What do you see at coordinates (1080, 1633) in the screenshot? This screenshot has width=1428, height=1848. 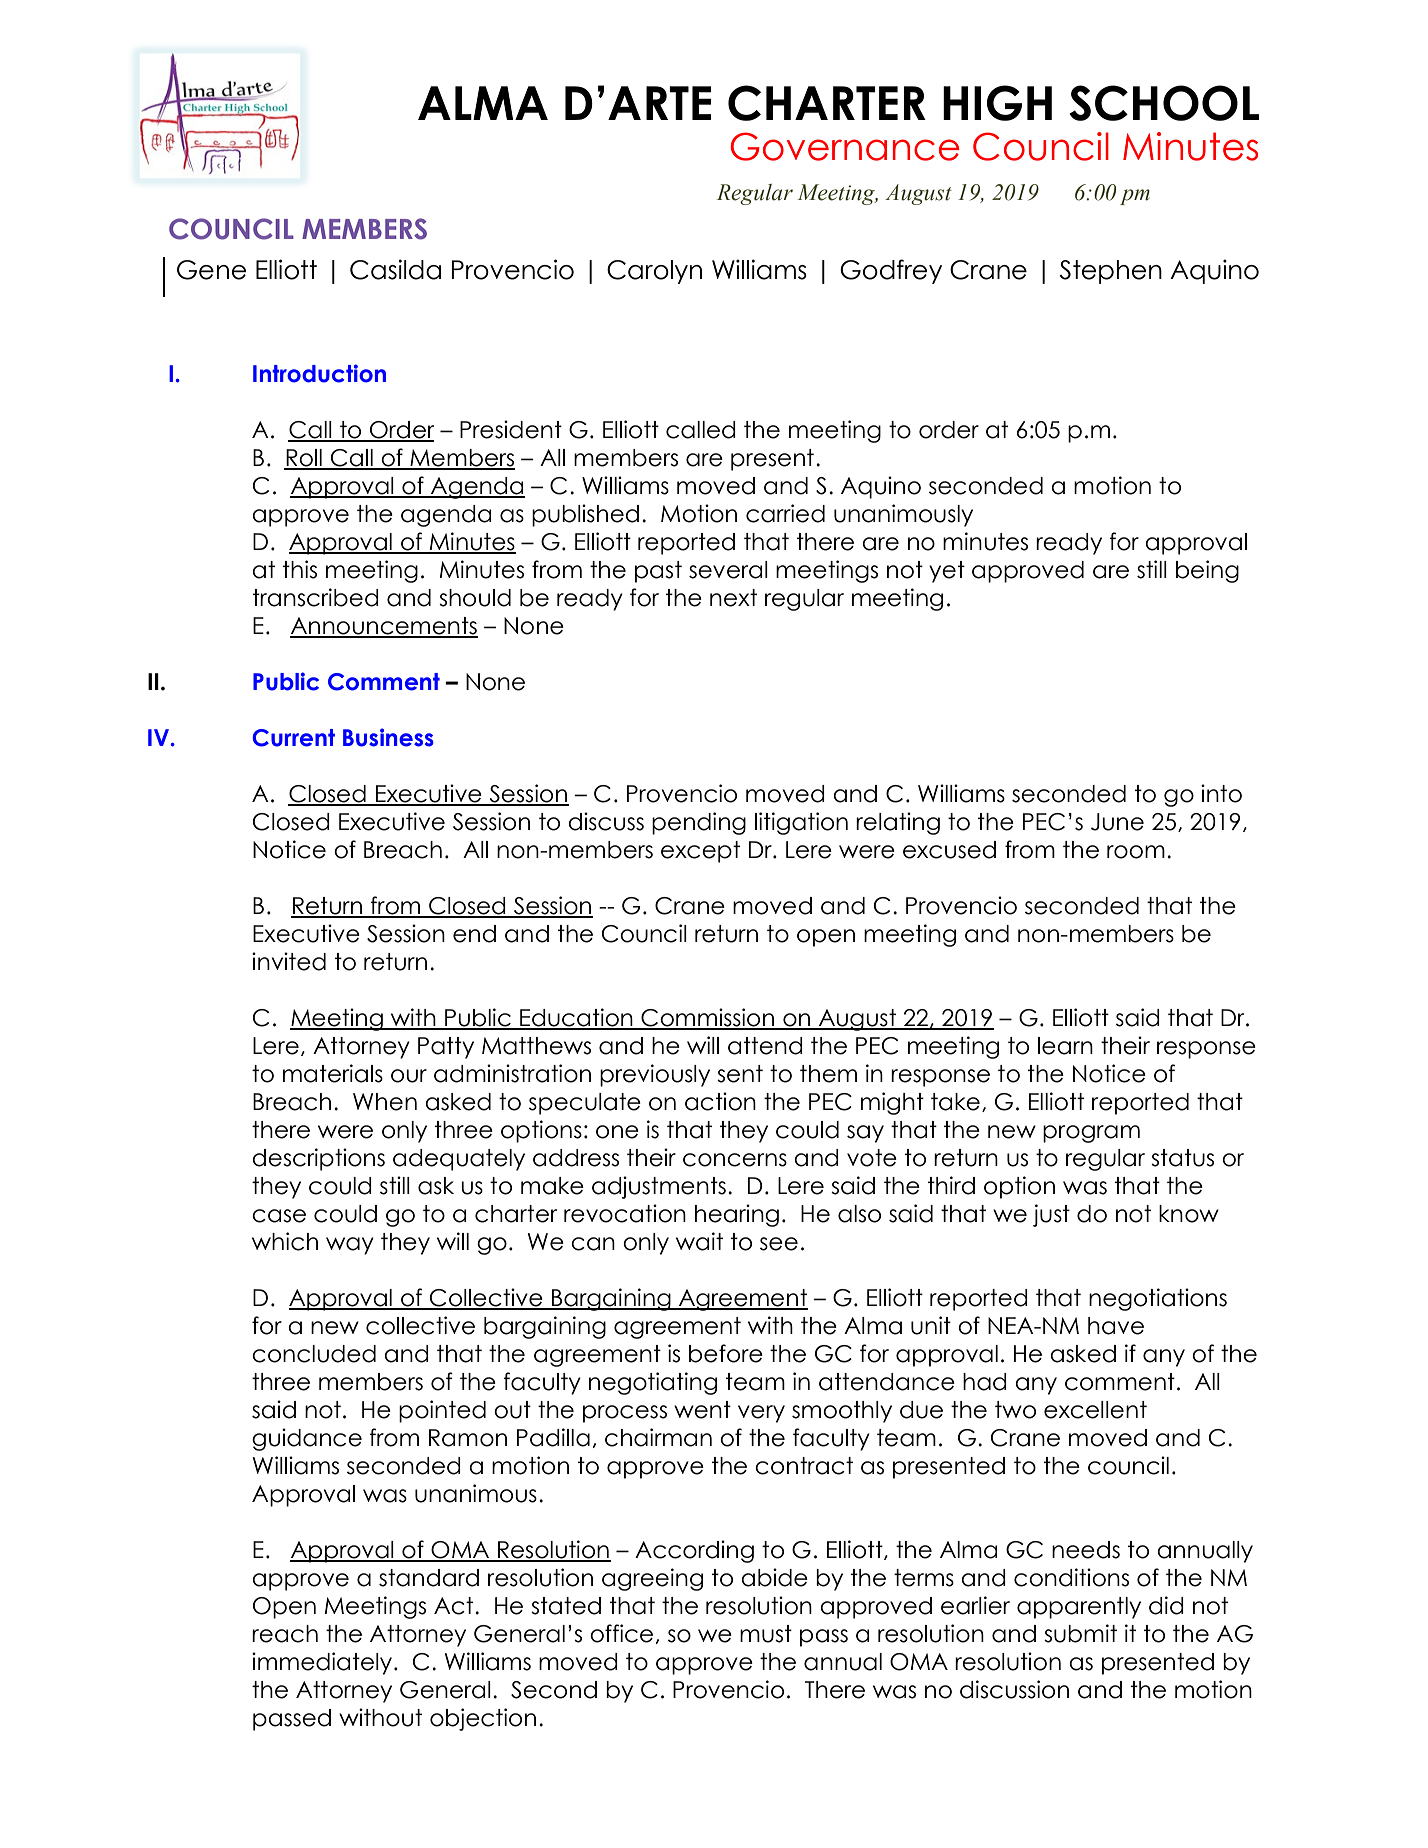 I see `submit` at bounding box center [1080, 1633].
